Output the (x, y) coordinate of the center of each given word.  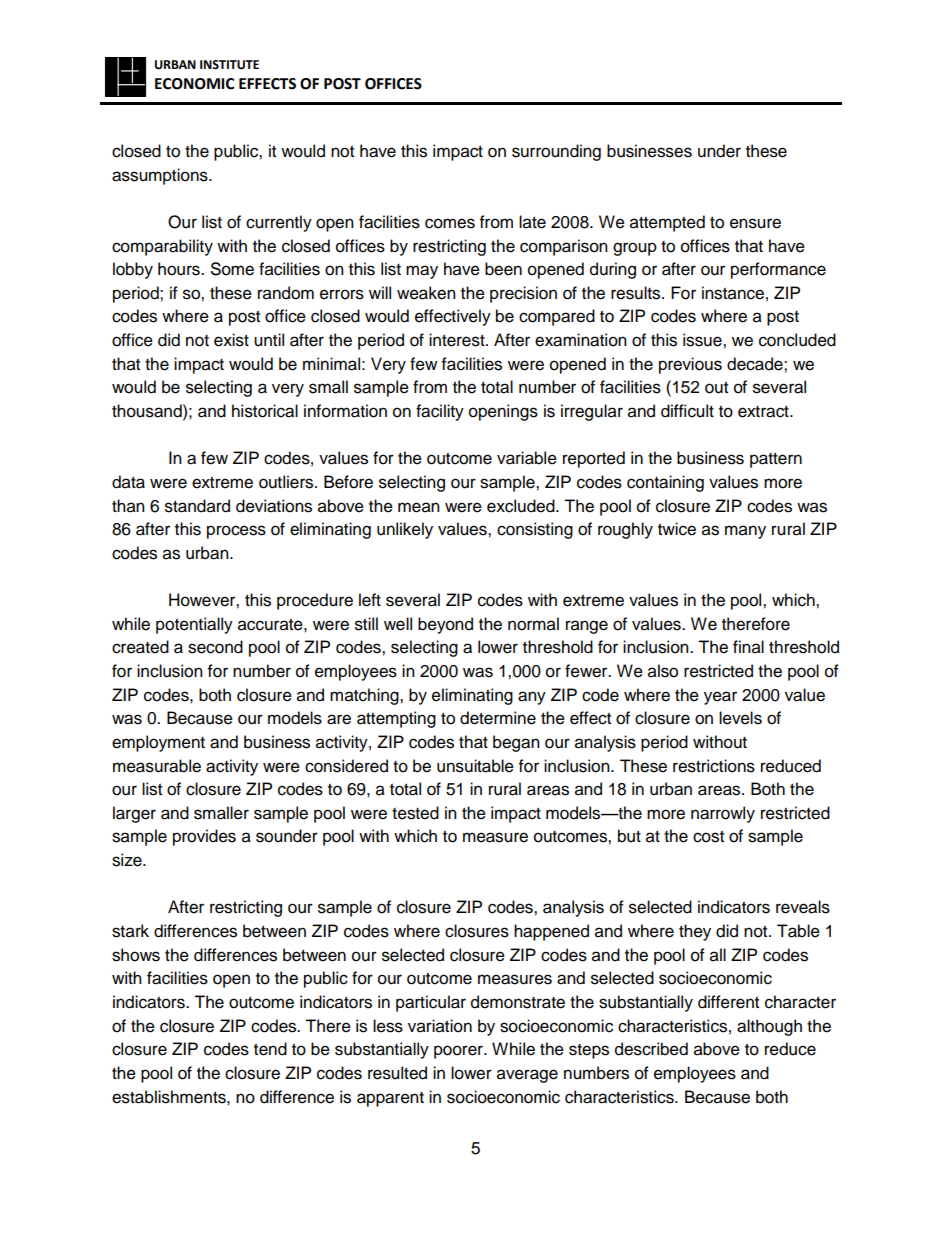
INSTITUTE (229, 65)
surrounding (556, 152)
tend (270, 1049)
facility (440, 412)
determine (498, 718)
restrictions (714, 766)
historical (265, 411)
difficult (687, 411)
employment (158, 743)
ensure (755, 223)
